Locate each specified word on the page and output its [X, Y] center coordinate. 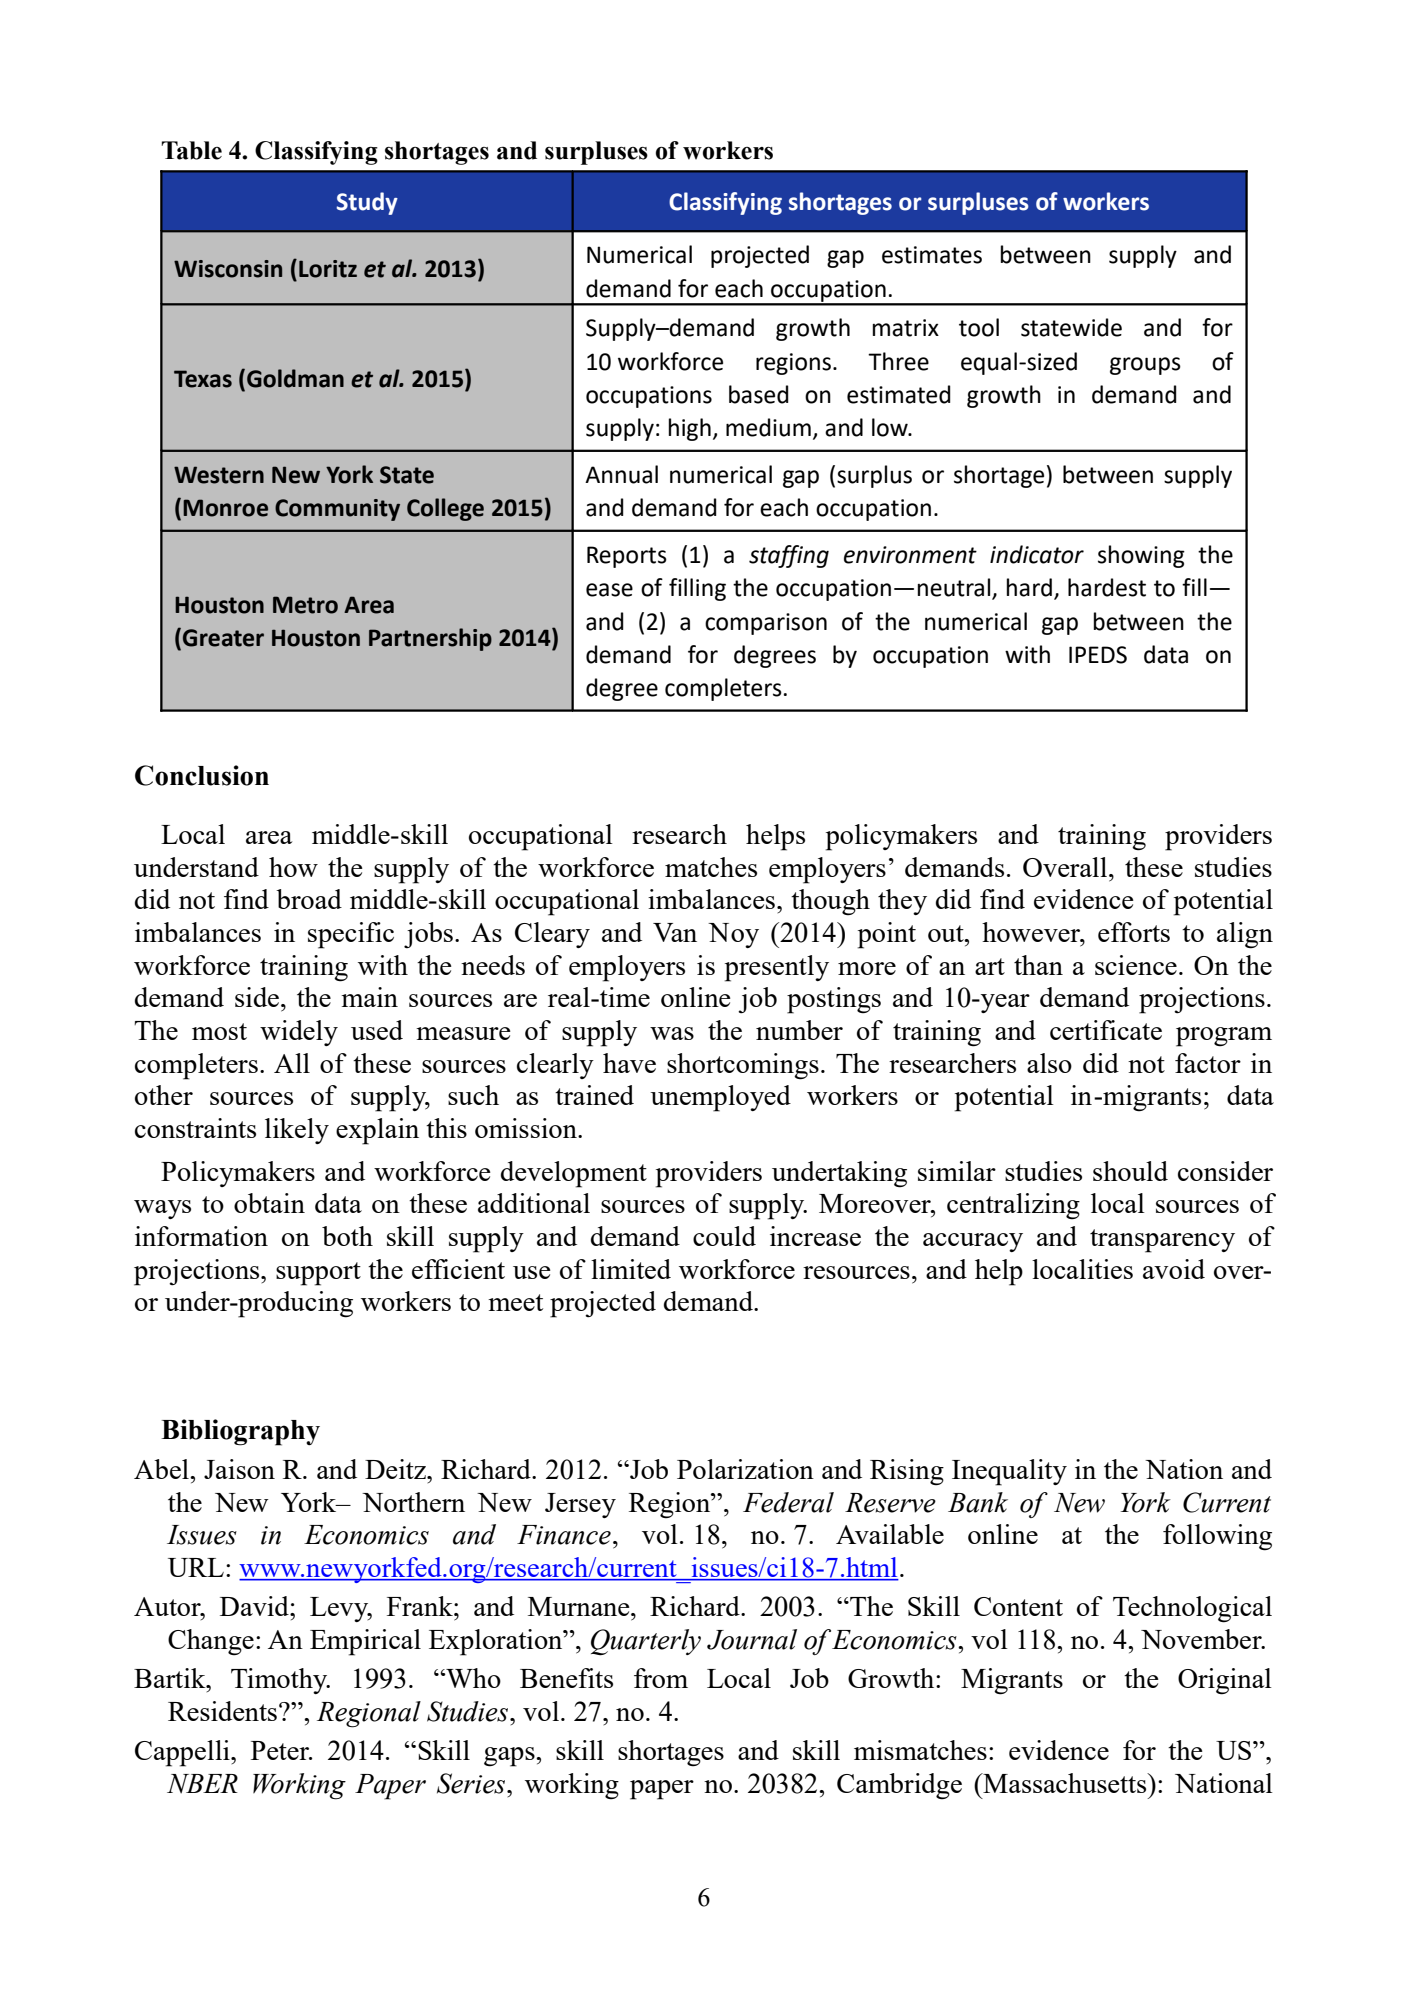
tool [979, 327]
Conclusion [202, 775]
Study [367, 203]
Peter [281, 1750]
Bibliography [240, 1432]
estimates [932, 255]
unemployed [720, 1098]
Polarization [745, 1469]
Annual [621, 474]
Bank [978, 1502]
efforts [1134, 932]
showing [1141, 556]
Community [337, 510]
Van [675, 932]
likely [297, 1131]
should [1130, 1171]
